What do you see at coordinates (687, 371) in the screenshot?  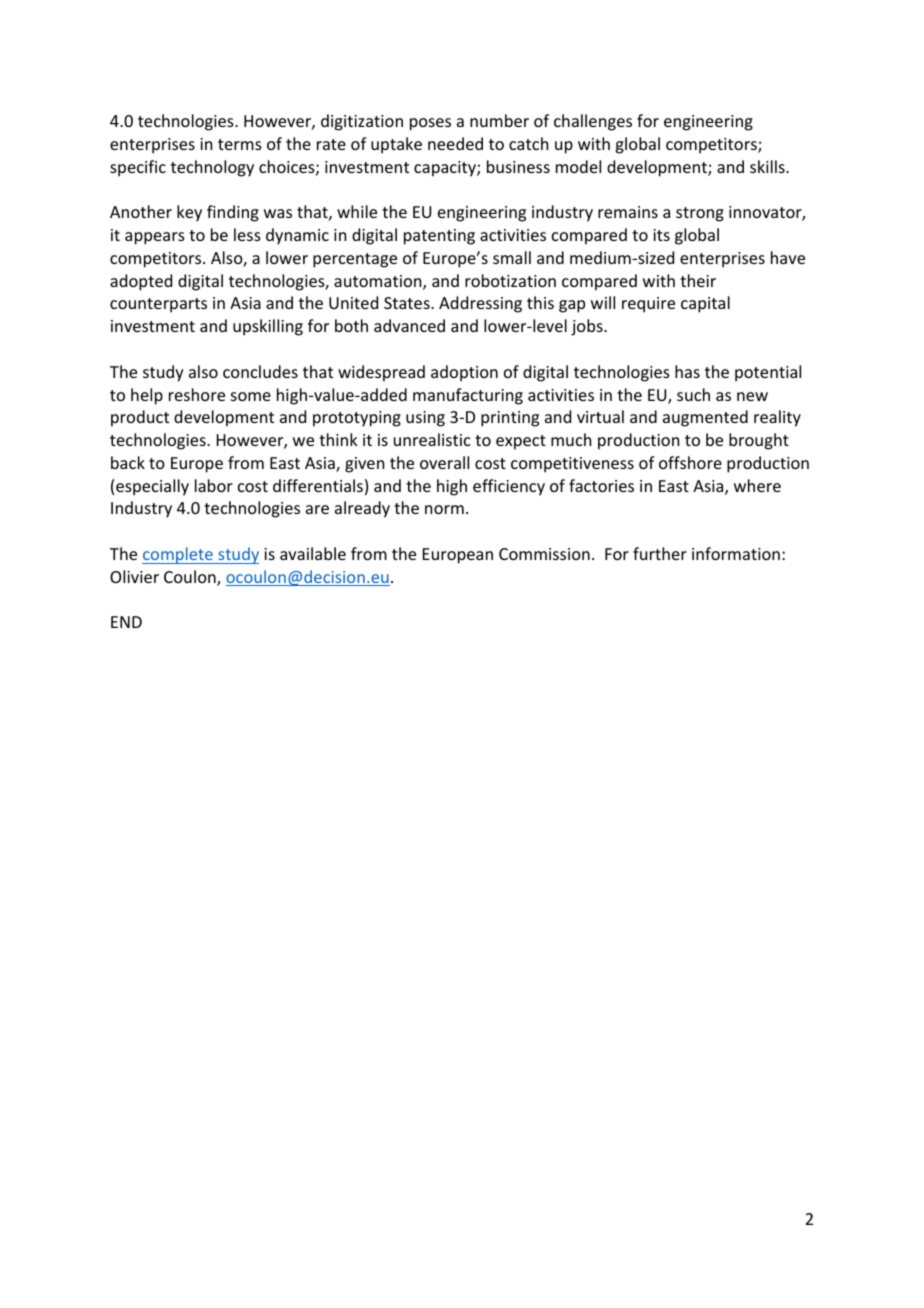 I see `has` at bounding box center [687, 371].
